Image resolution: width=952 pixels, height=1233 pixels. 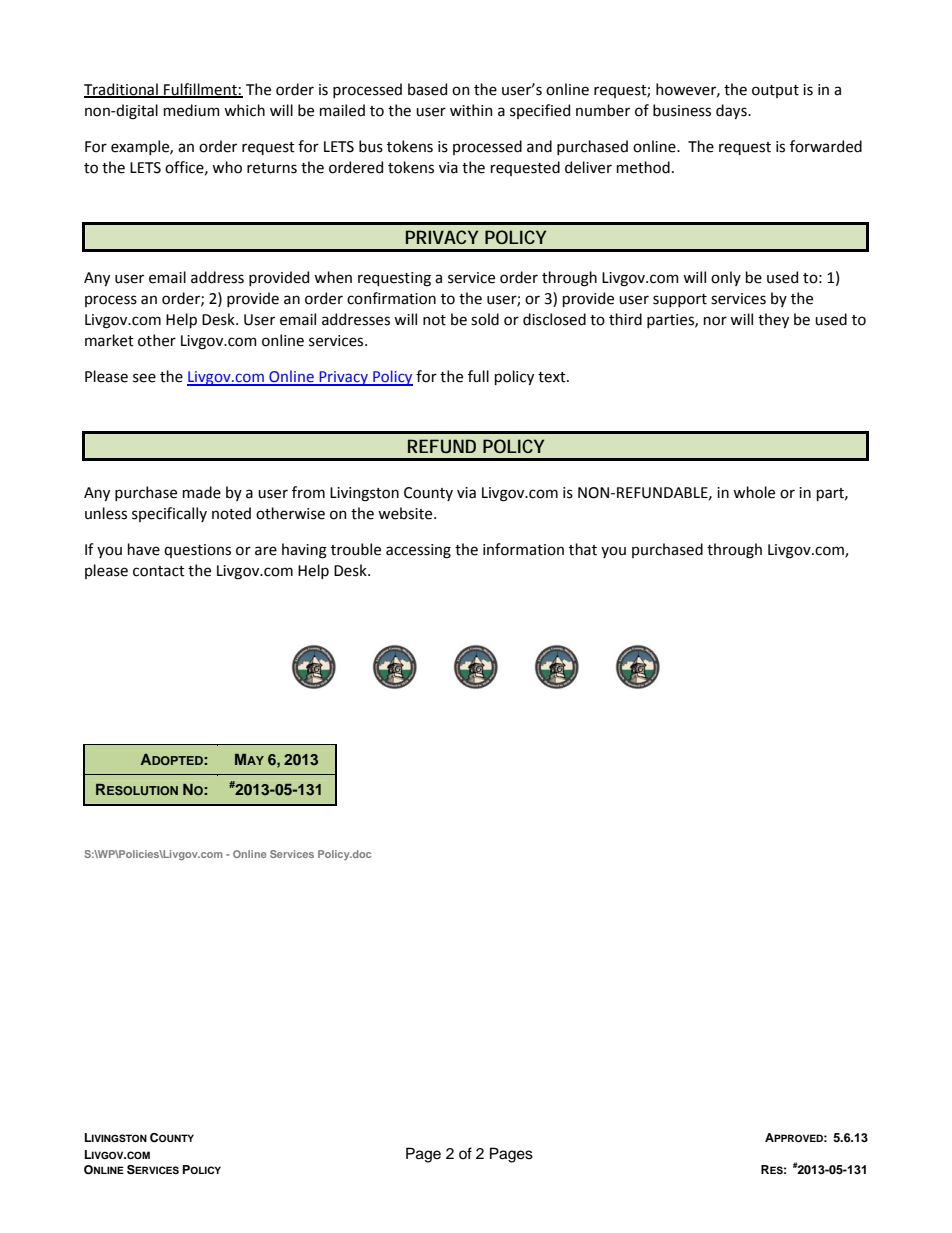 What do you see at coordinates (726, 278) in the screenshot?
I see `only` at bounding box center [726, 278].
